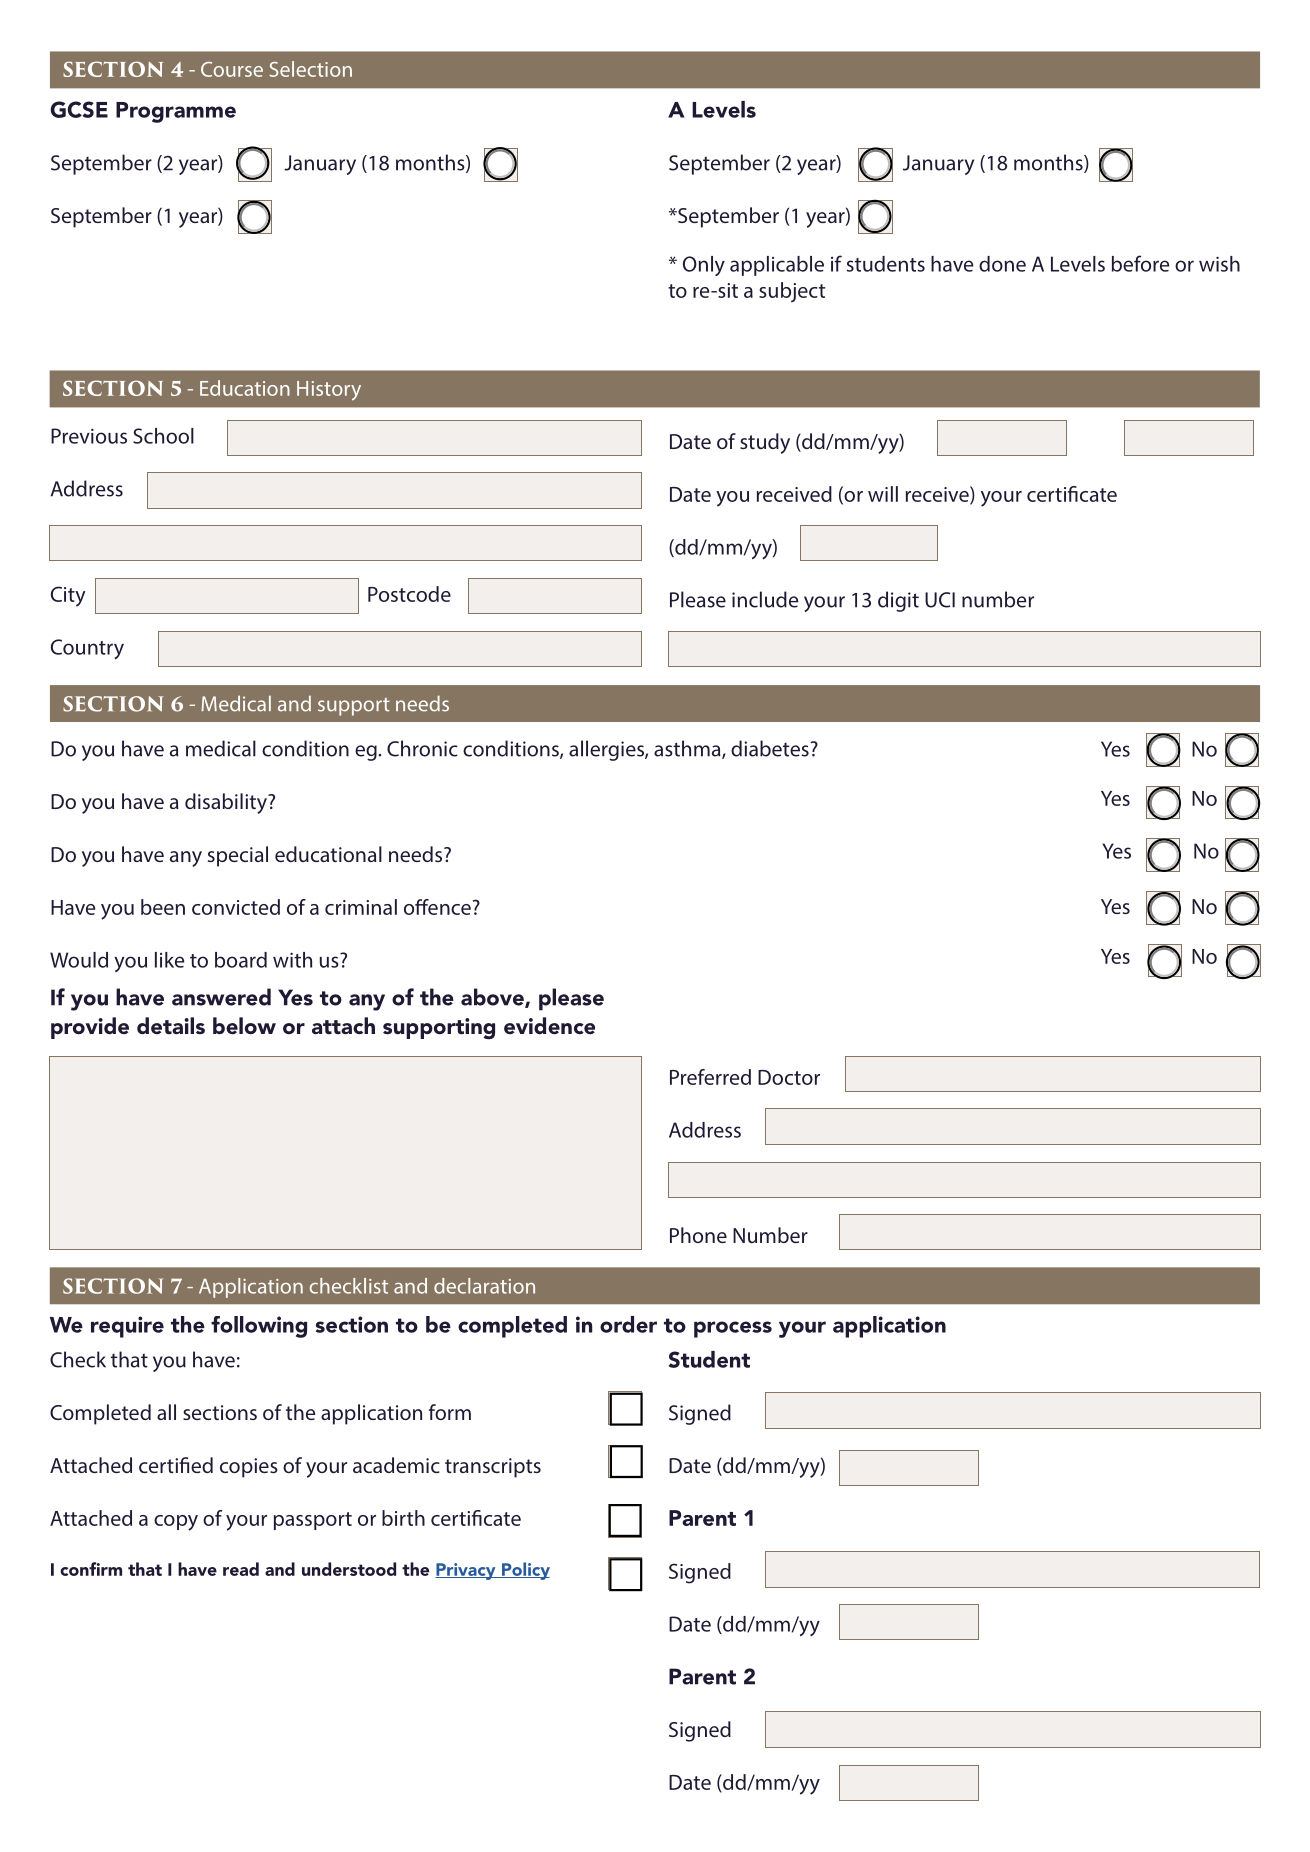 This screenshot has height=1852, width=1310. I want to click on will, so click(883, 494).
